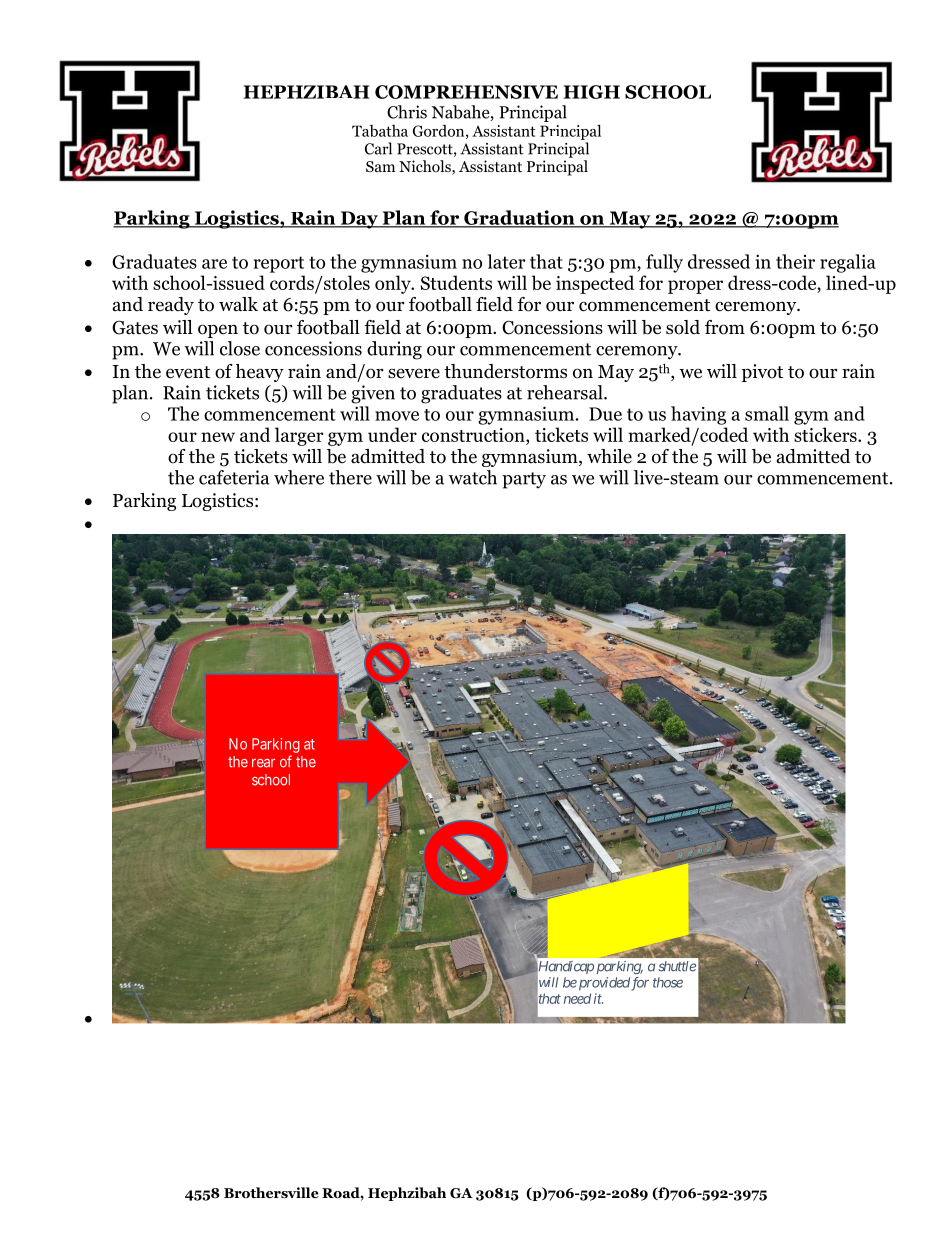  What do you see at coordinates (456, 282) in the document?
I see `Students` at bounding box center [456, 282].
